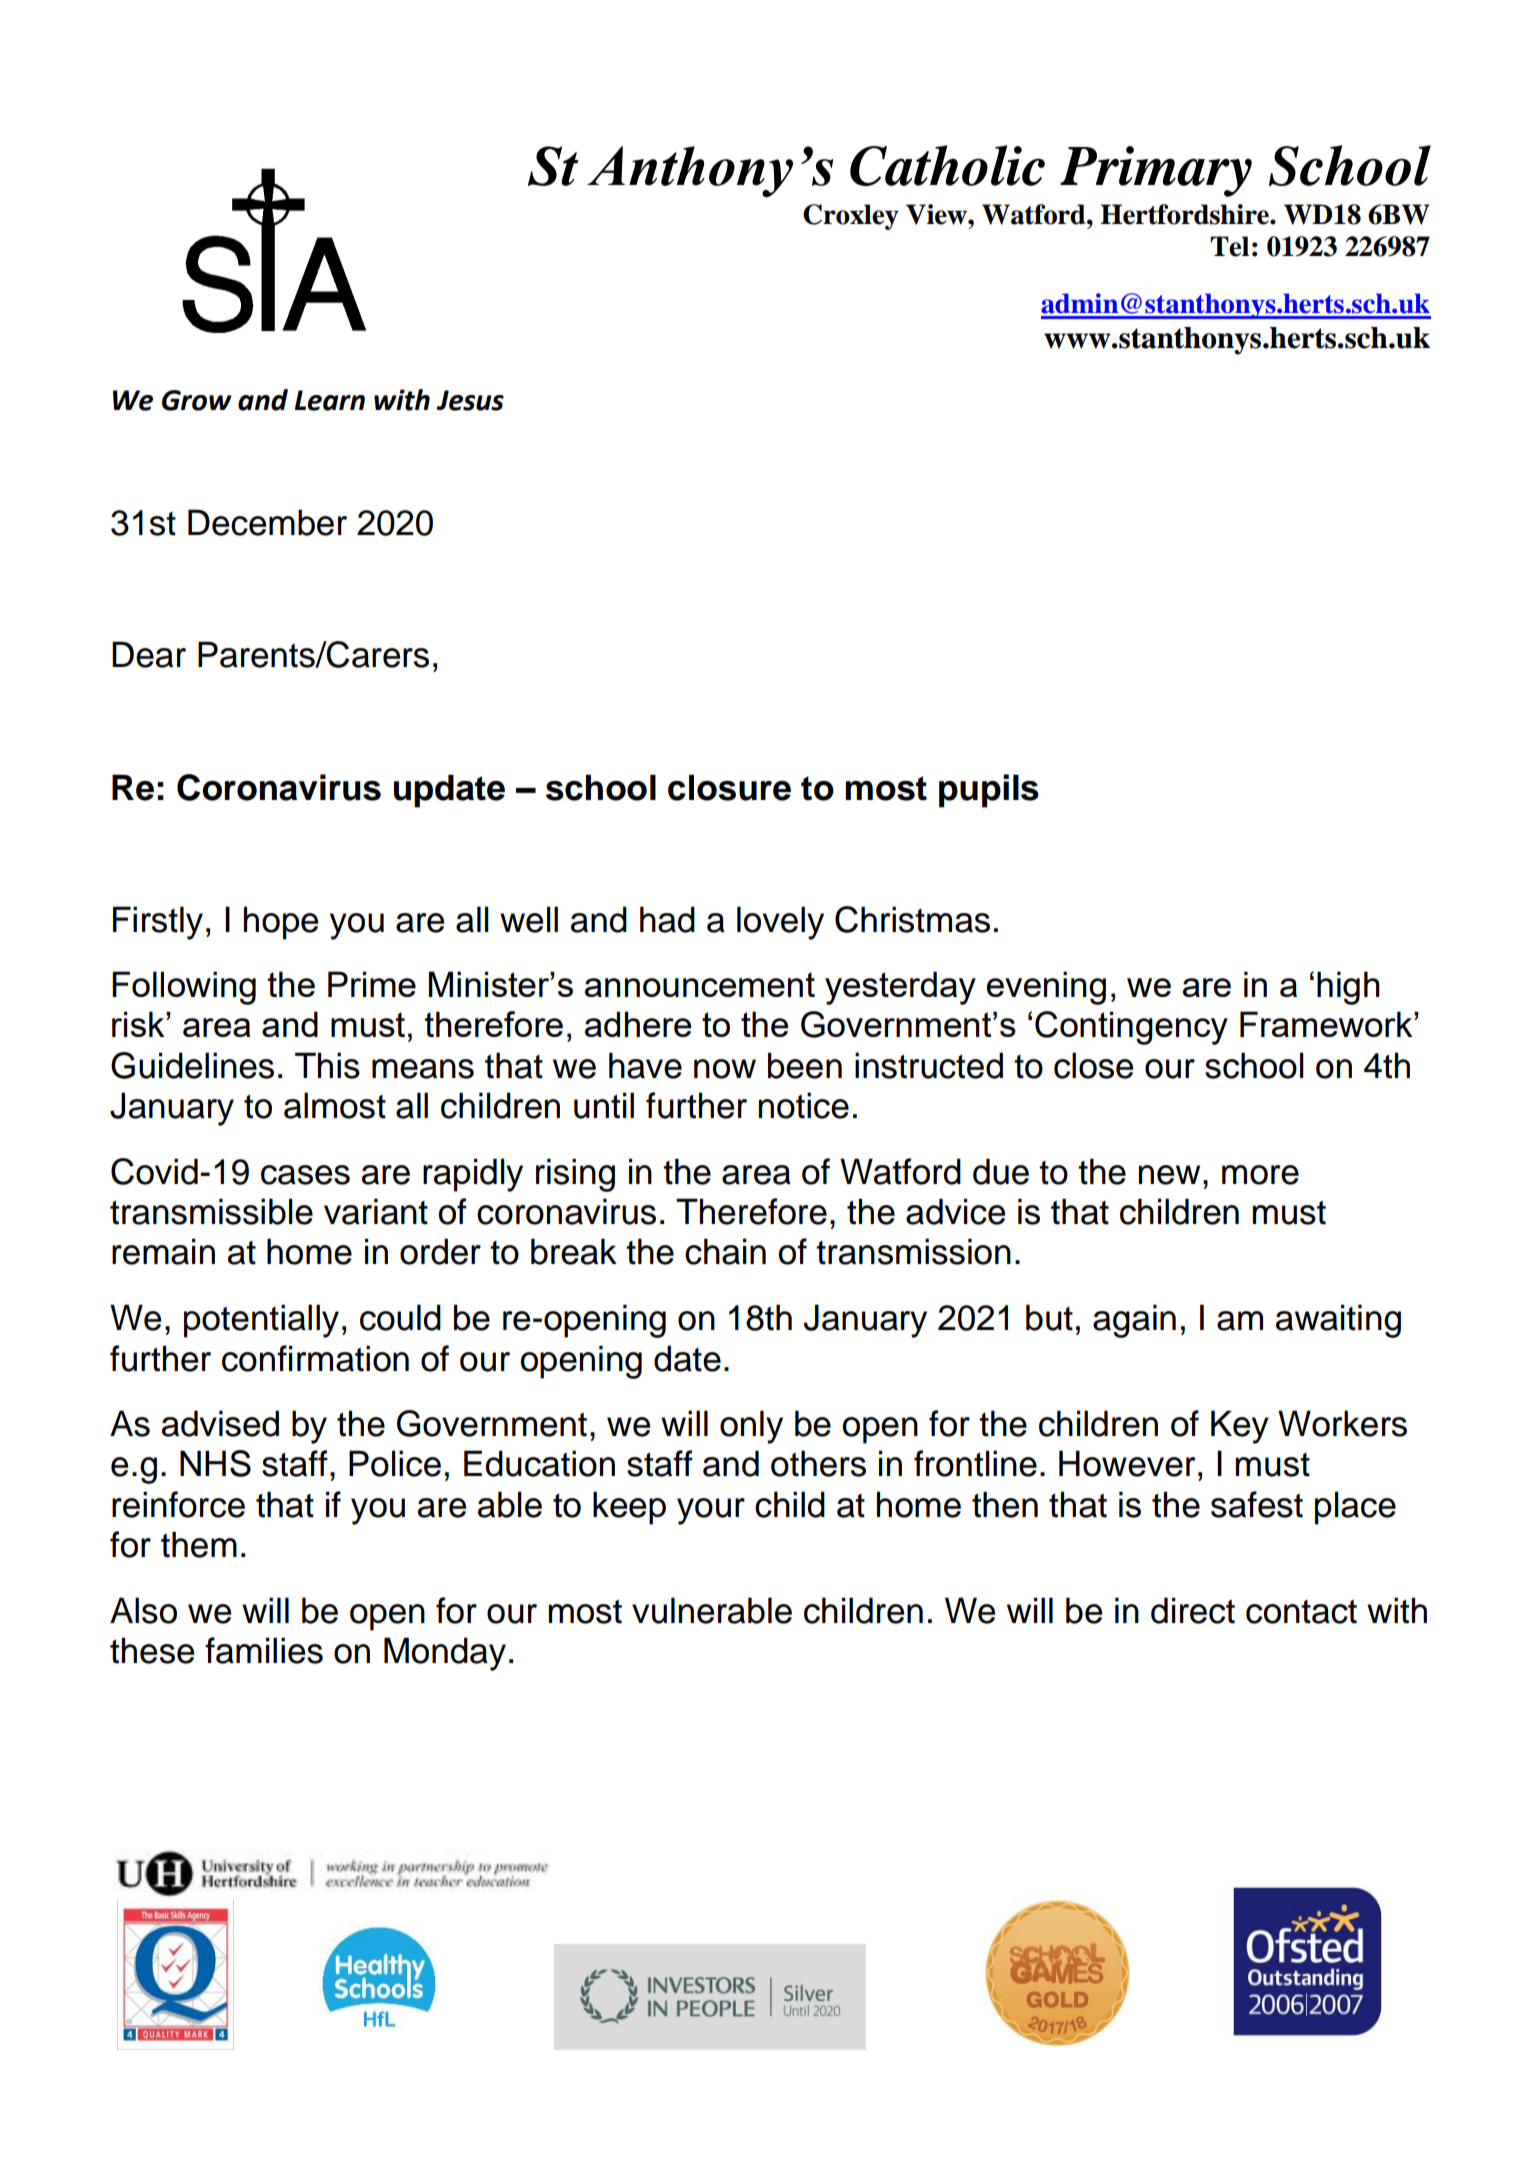  I want to click on high, so click(1348, 988).
